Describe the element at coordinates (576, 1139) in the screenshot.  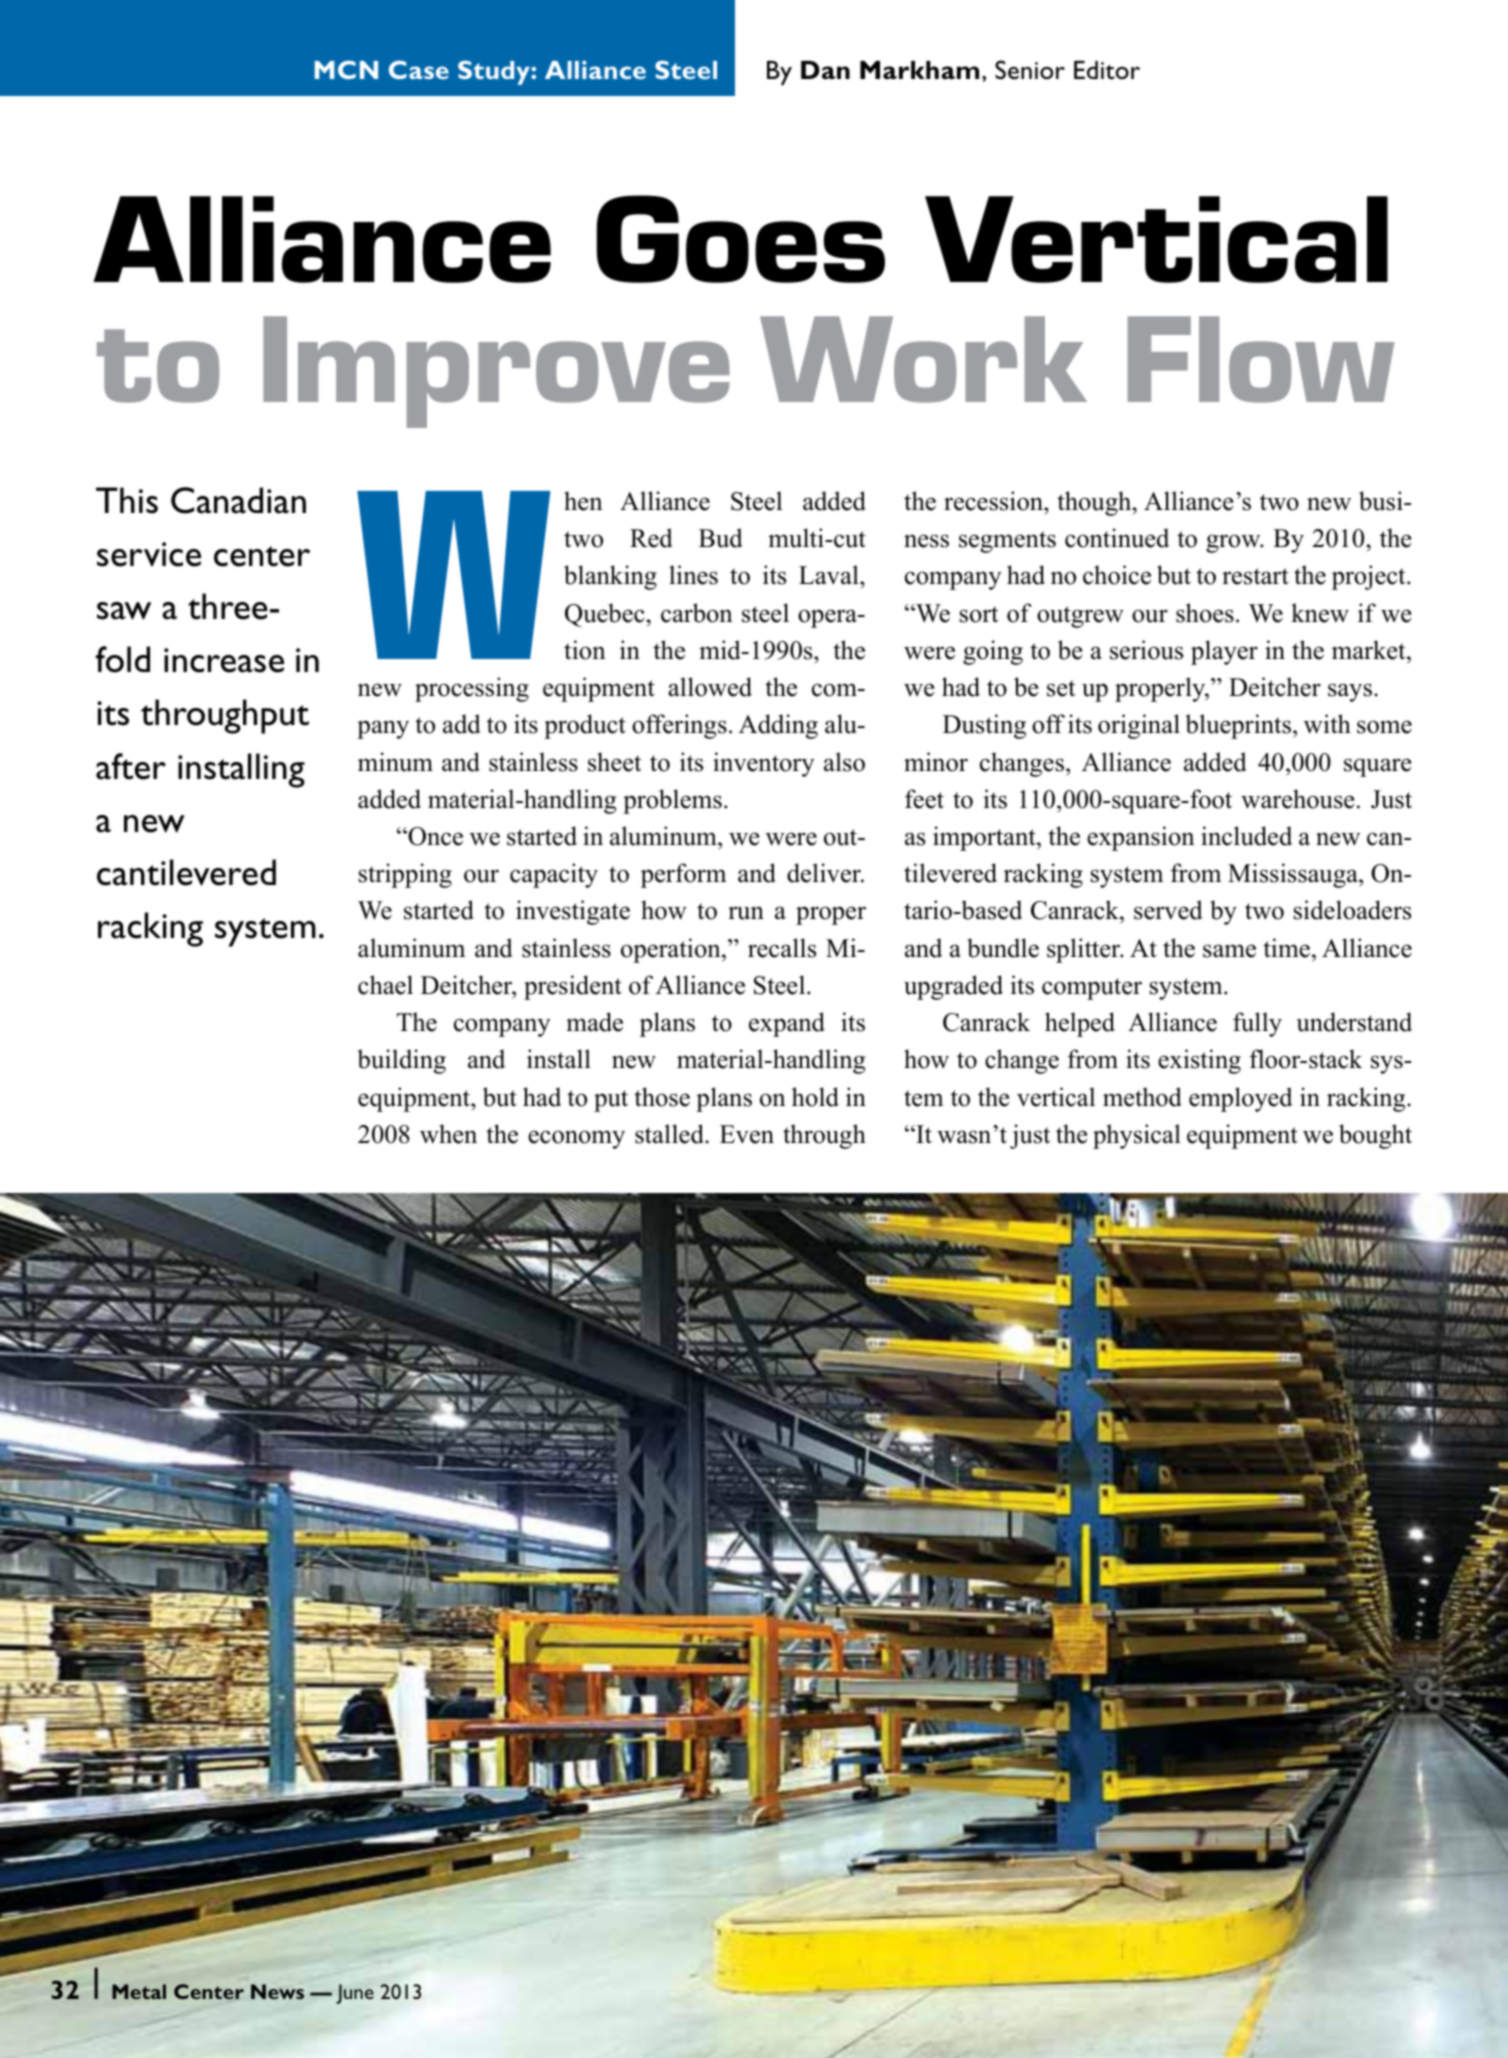
I see `economy` at that location.
